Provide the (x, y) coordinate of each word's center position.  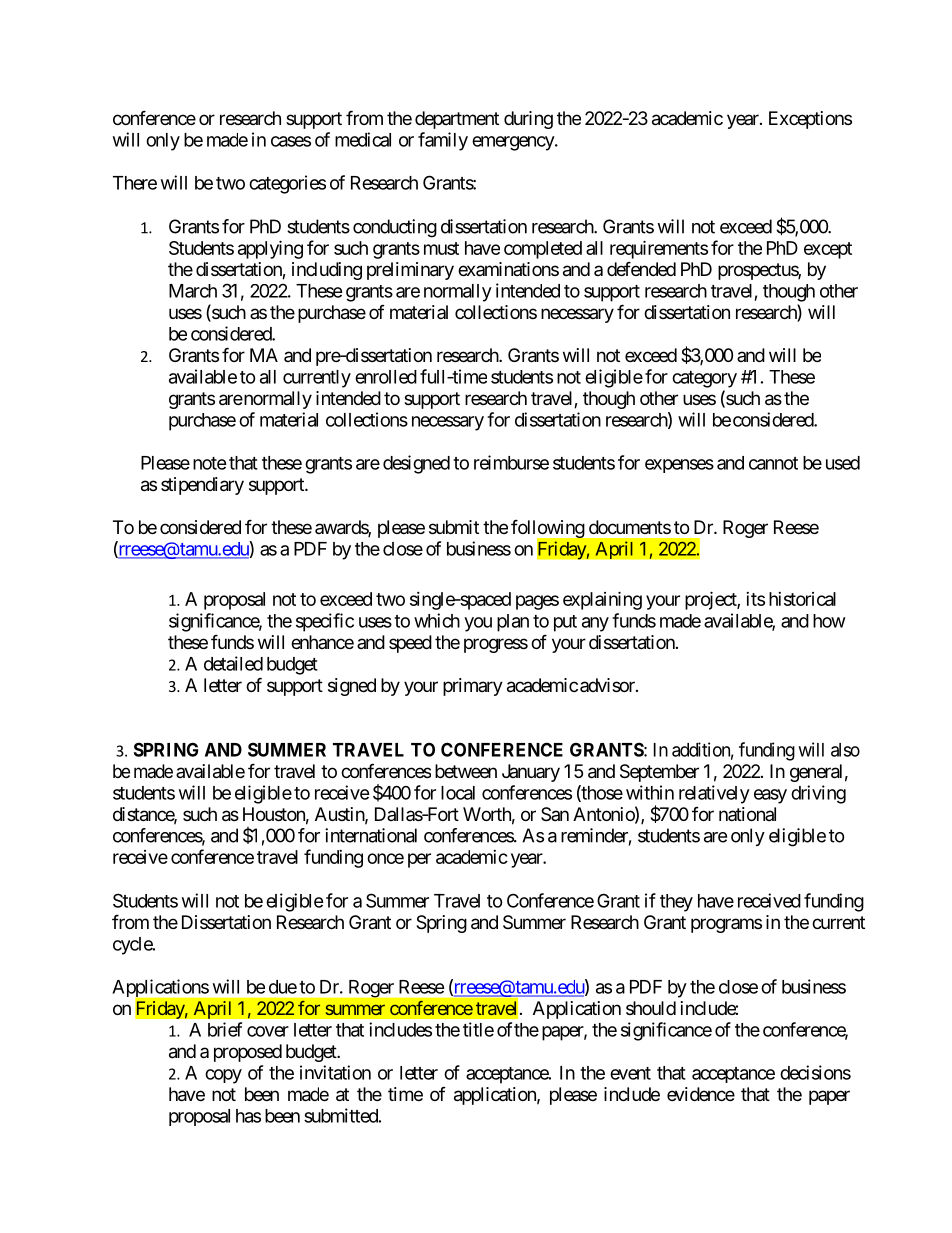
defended (641, 268)
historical (802, 599)
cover (268, 1031)
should (651, 1008)
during (528, 120)
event (630, 1073)
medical (363, 139)
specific (325, 622)
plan (513, 623)
